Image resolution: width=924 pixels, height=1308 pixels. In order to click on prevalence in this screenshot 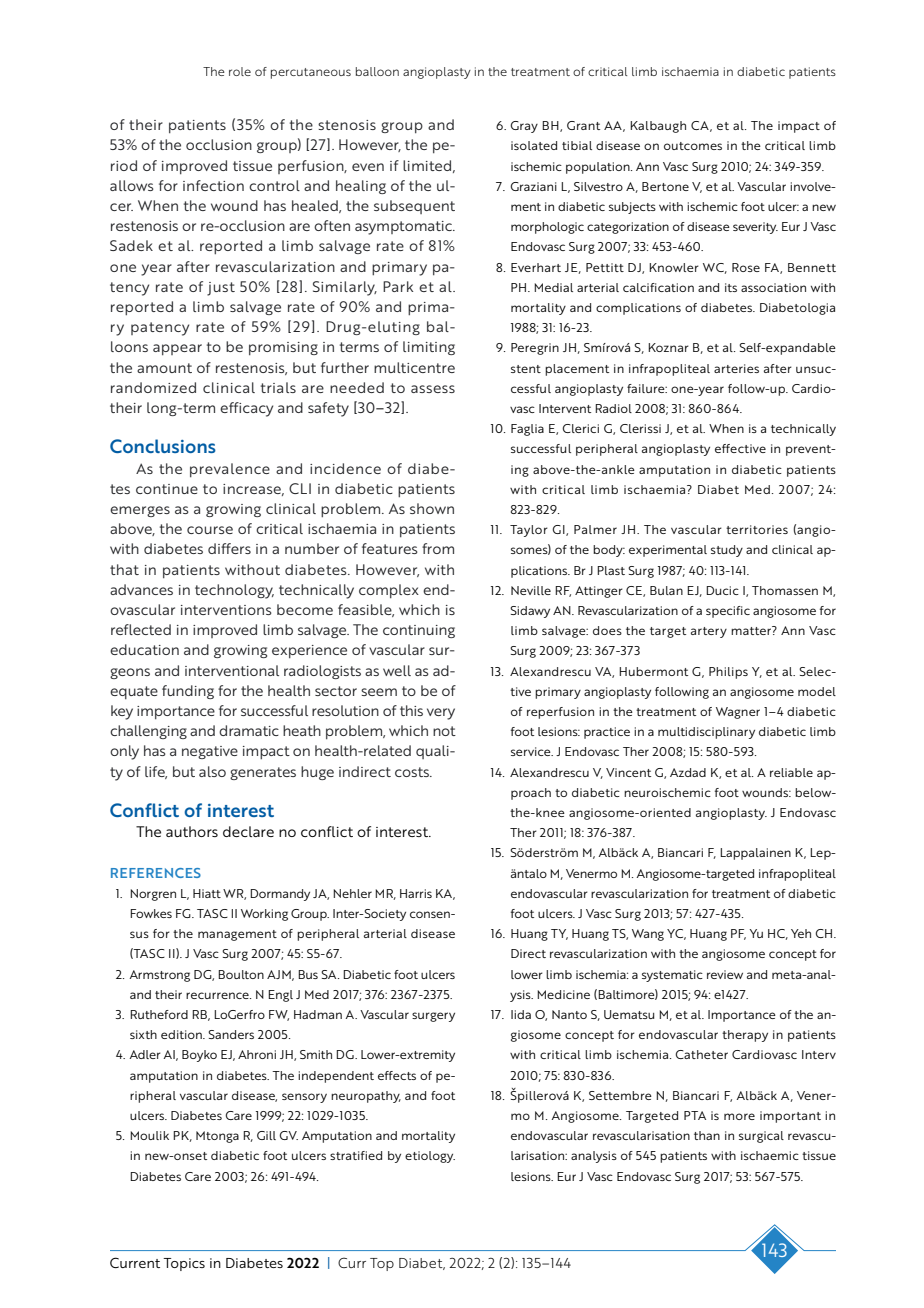, I will do `click(230, 470)`.
